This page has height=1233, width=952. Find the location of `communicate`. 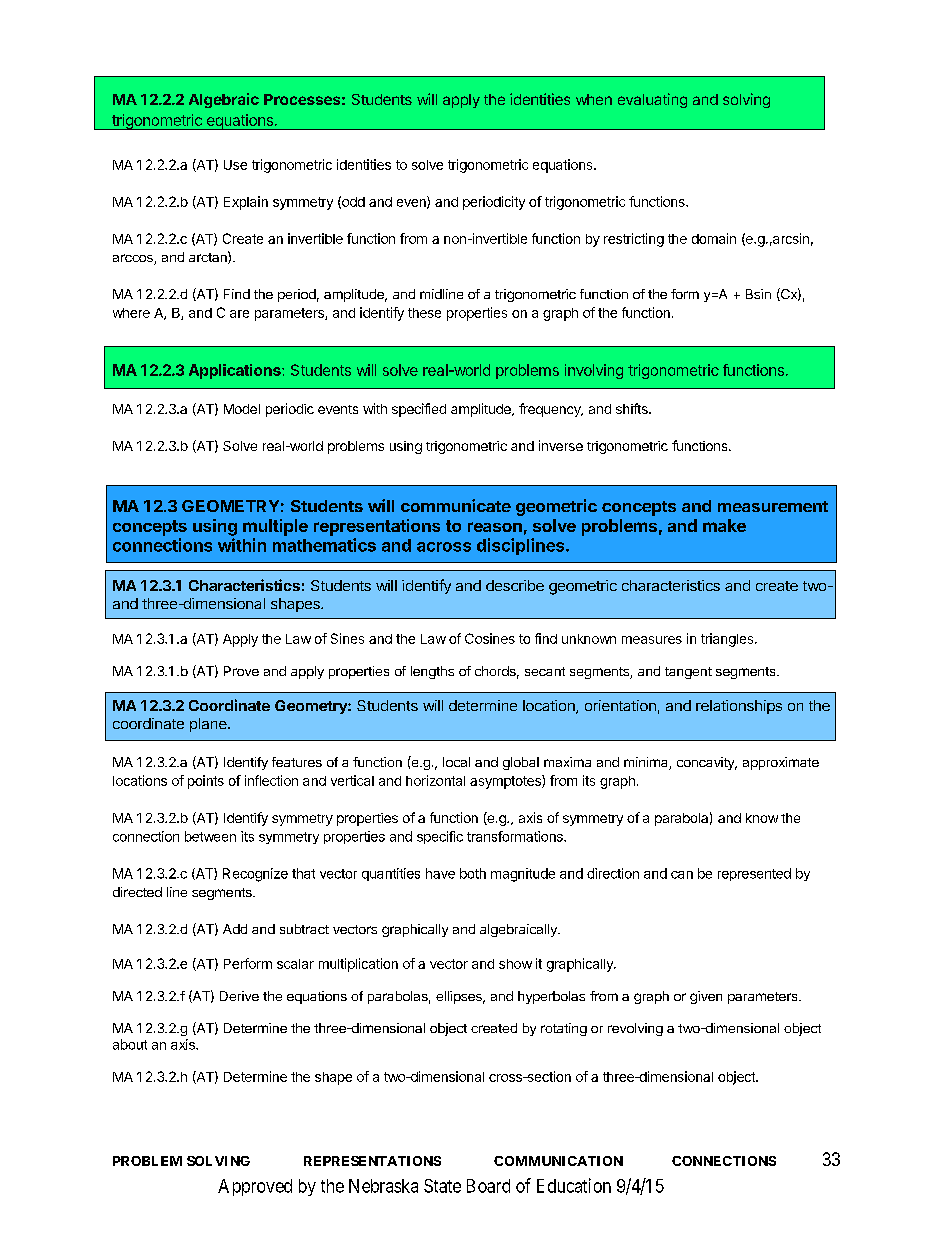

communicate is located at coordinates (456, 505).
